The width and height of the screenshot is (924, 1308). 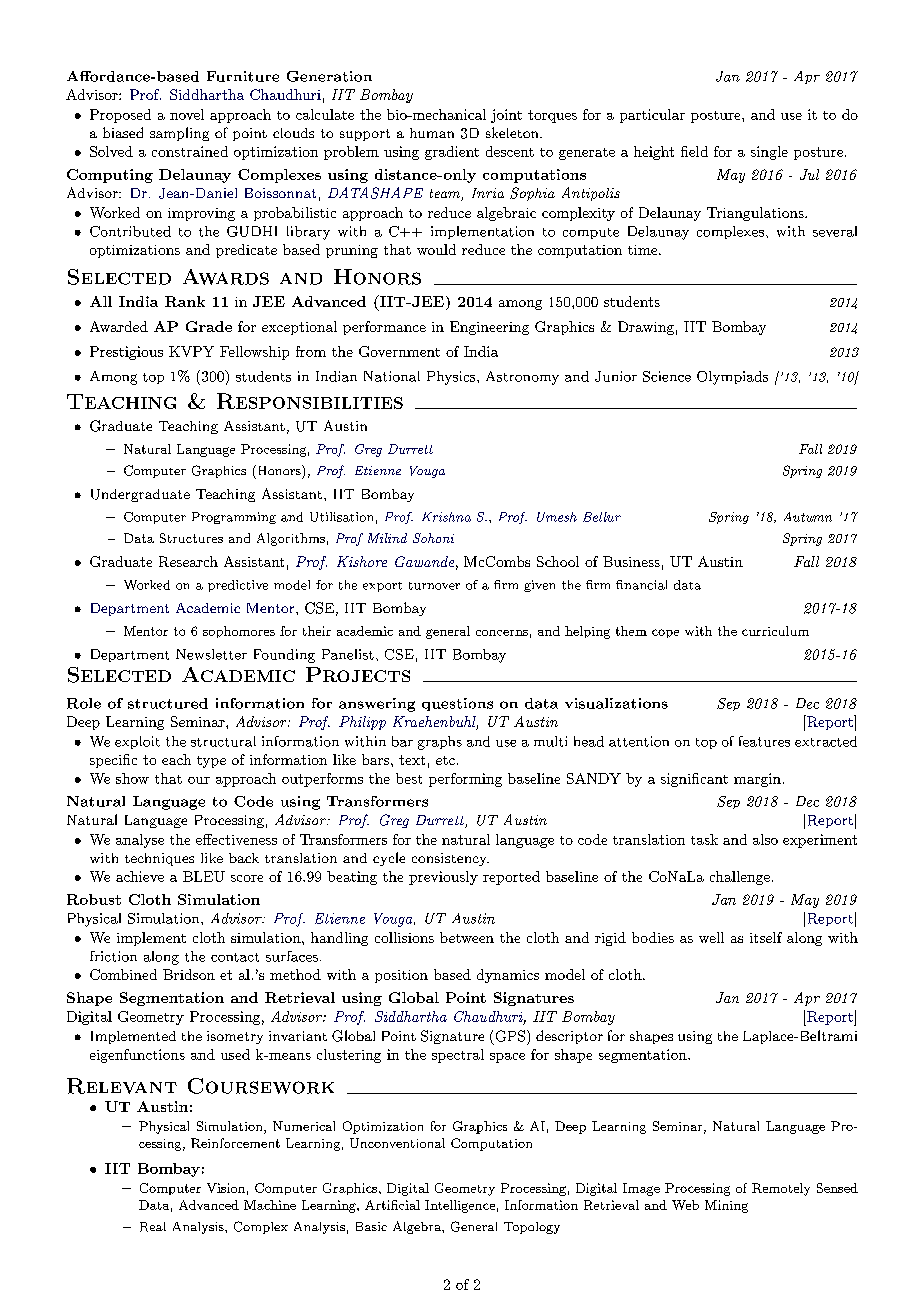 What do you see at coordinates (489, 328) in the screenshot?
I see `Engineering` at bounding box center [489, 328].
